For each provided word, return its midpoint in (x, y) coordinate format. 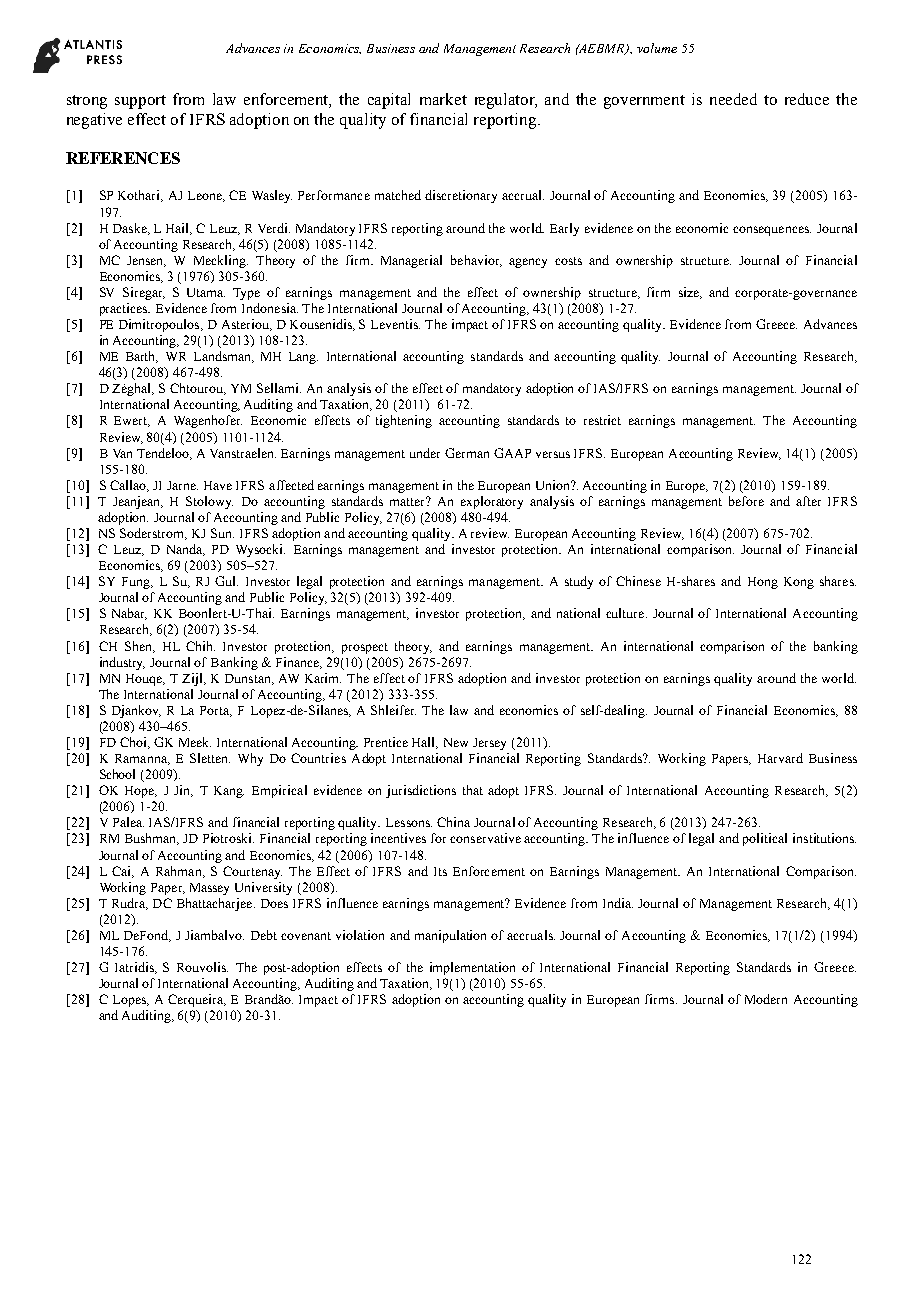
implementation (472, 968)
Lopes (130, 1001)
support (140, 102)
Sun (222, 533)
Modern (766, 999)
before (746, 501)
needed (733, 99)
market (443, 99)
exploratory (492, 502)
